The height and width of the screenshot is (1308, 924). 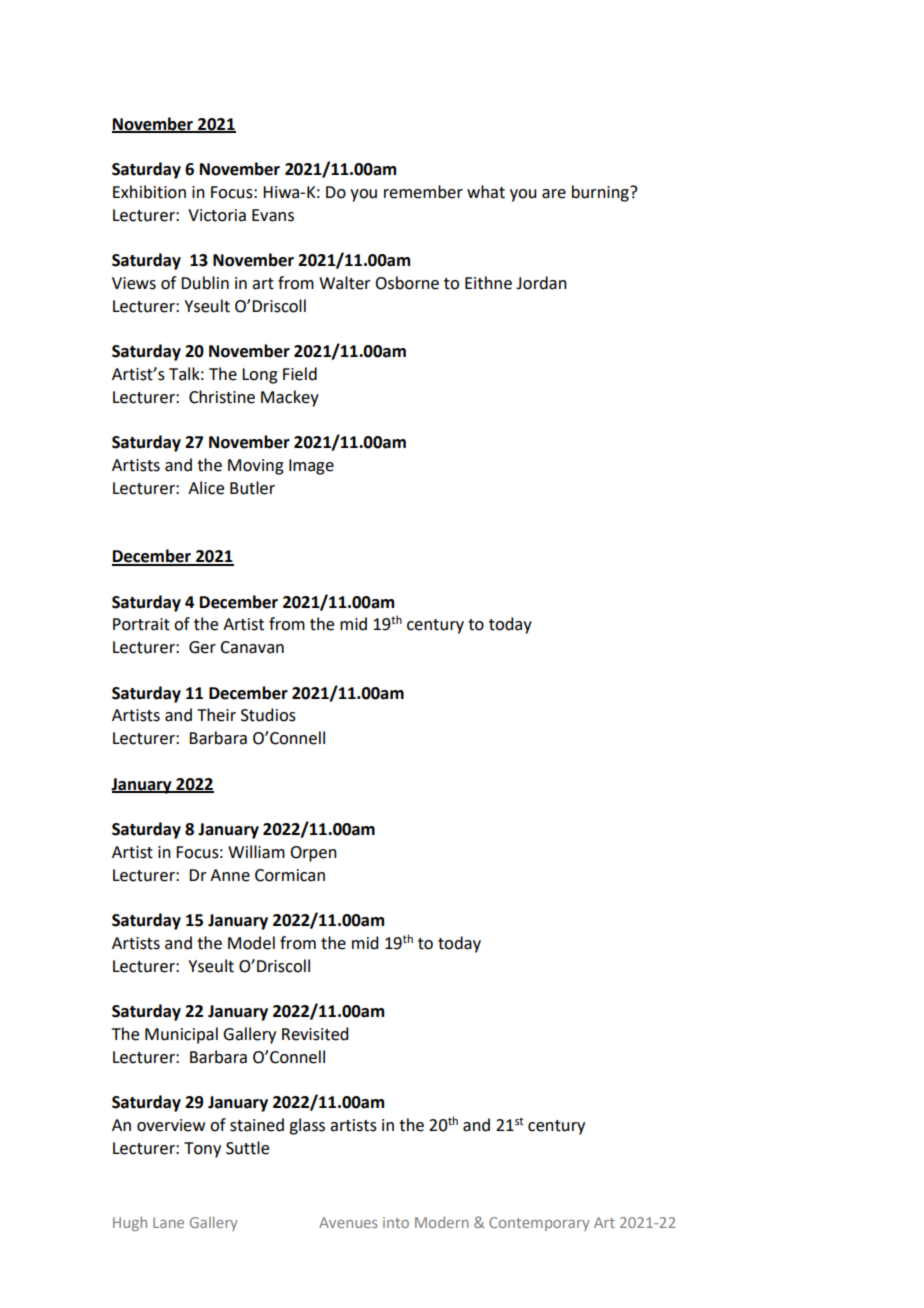 What do you see at coordinates (256, 852) in the screenshot?
I see `William` at bounding box center [256, 852].
